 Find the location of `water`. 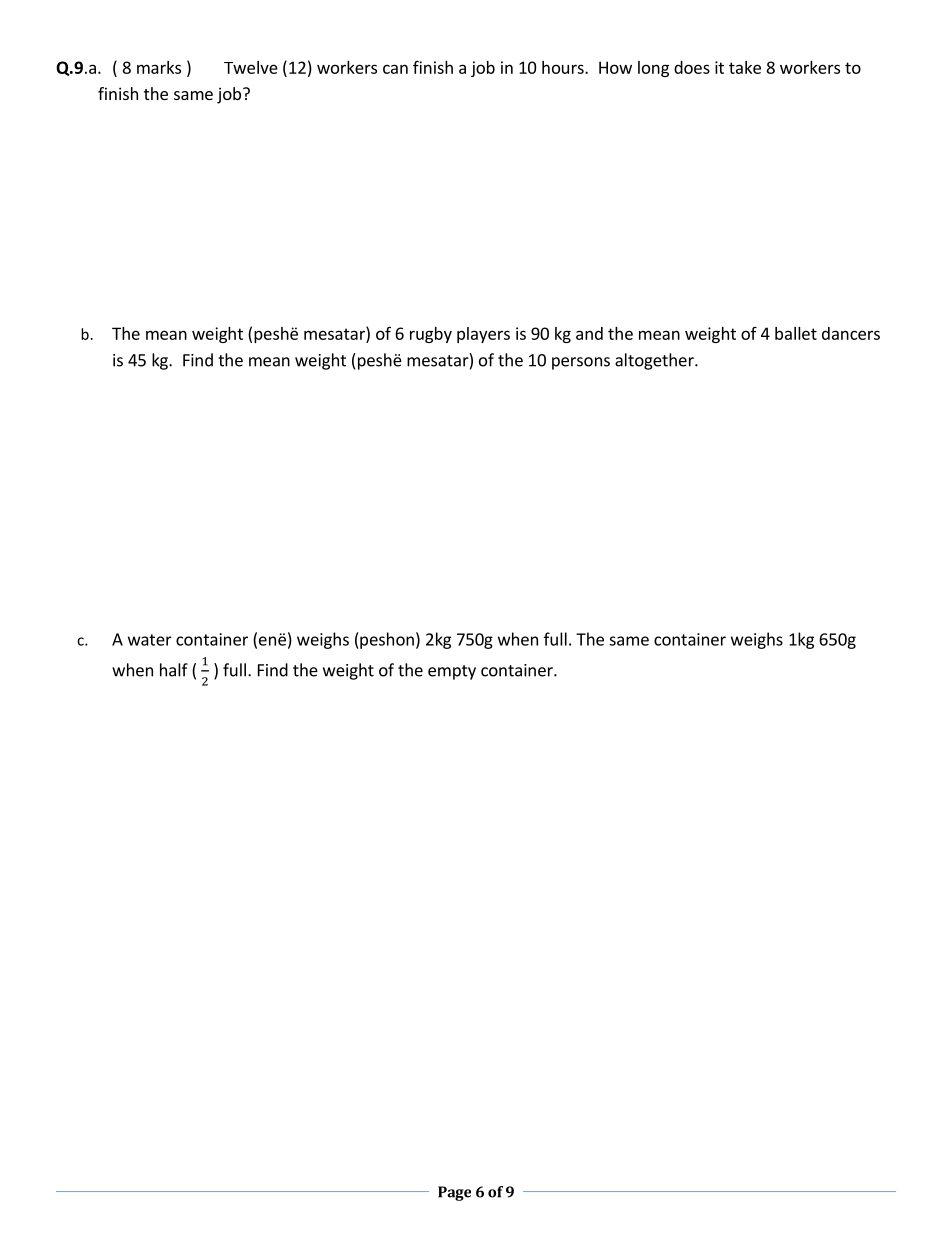

water is located at coordinates (150, 640).
